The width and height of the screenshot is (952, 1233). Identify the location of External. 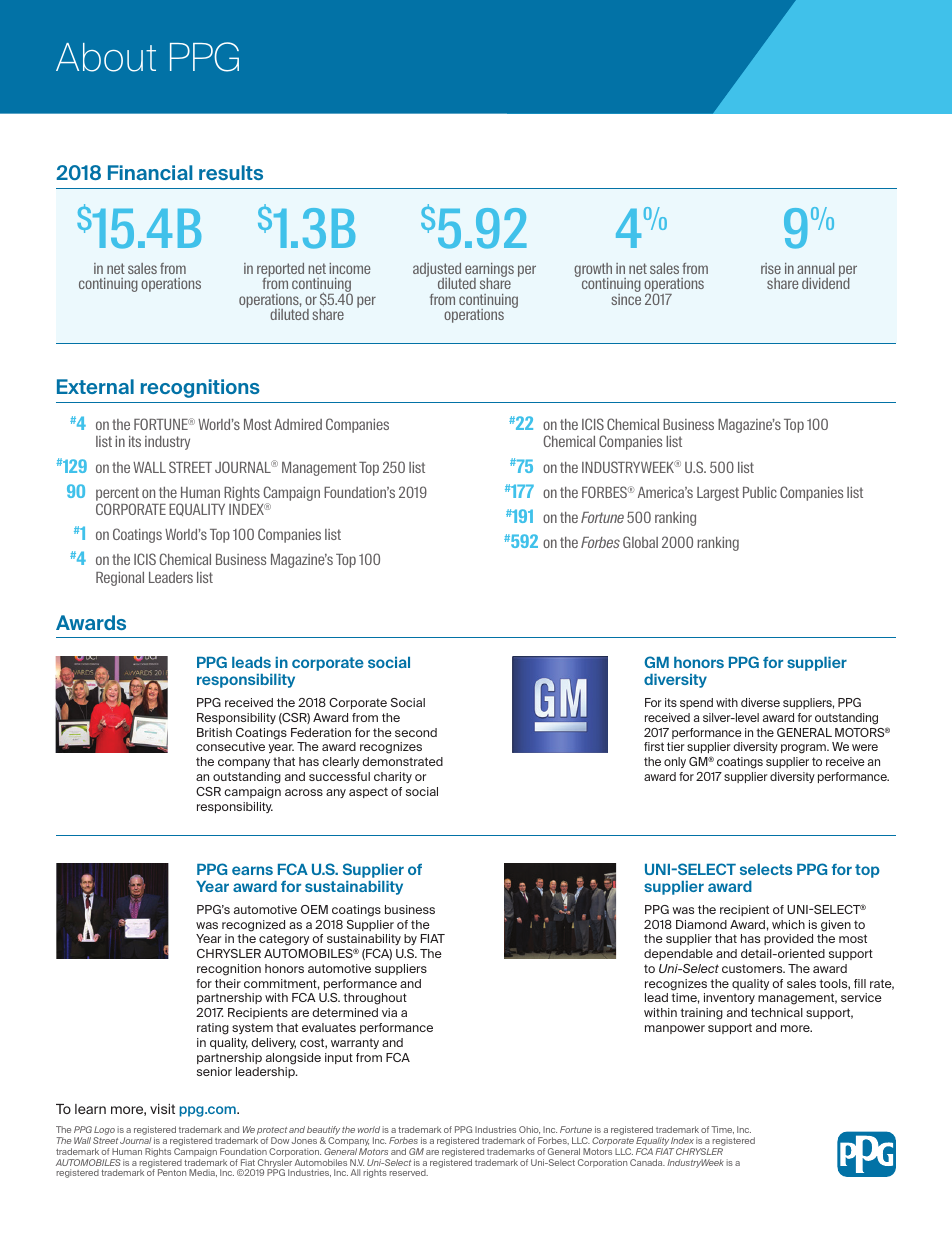
(95, 386).
